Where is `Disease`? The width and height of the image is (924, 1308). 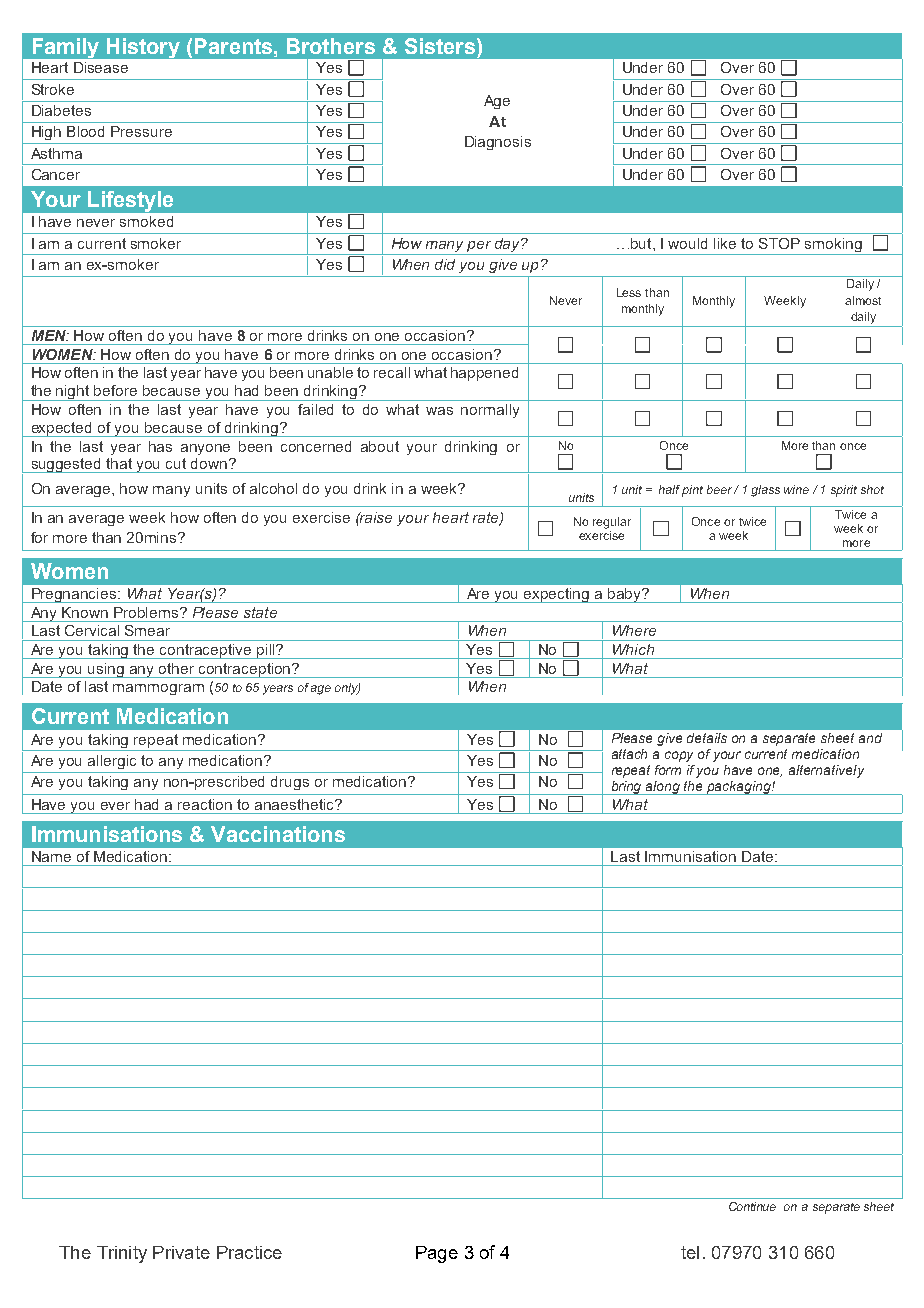 Disease is located at coordinates (101, 67).
